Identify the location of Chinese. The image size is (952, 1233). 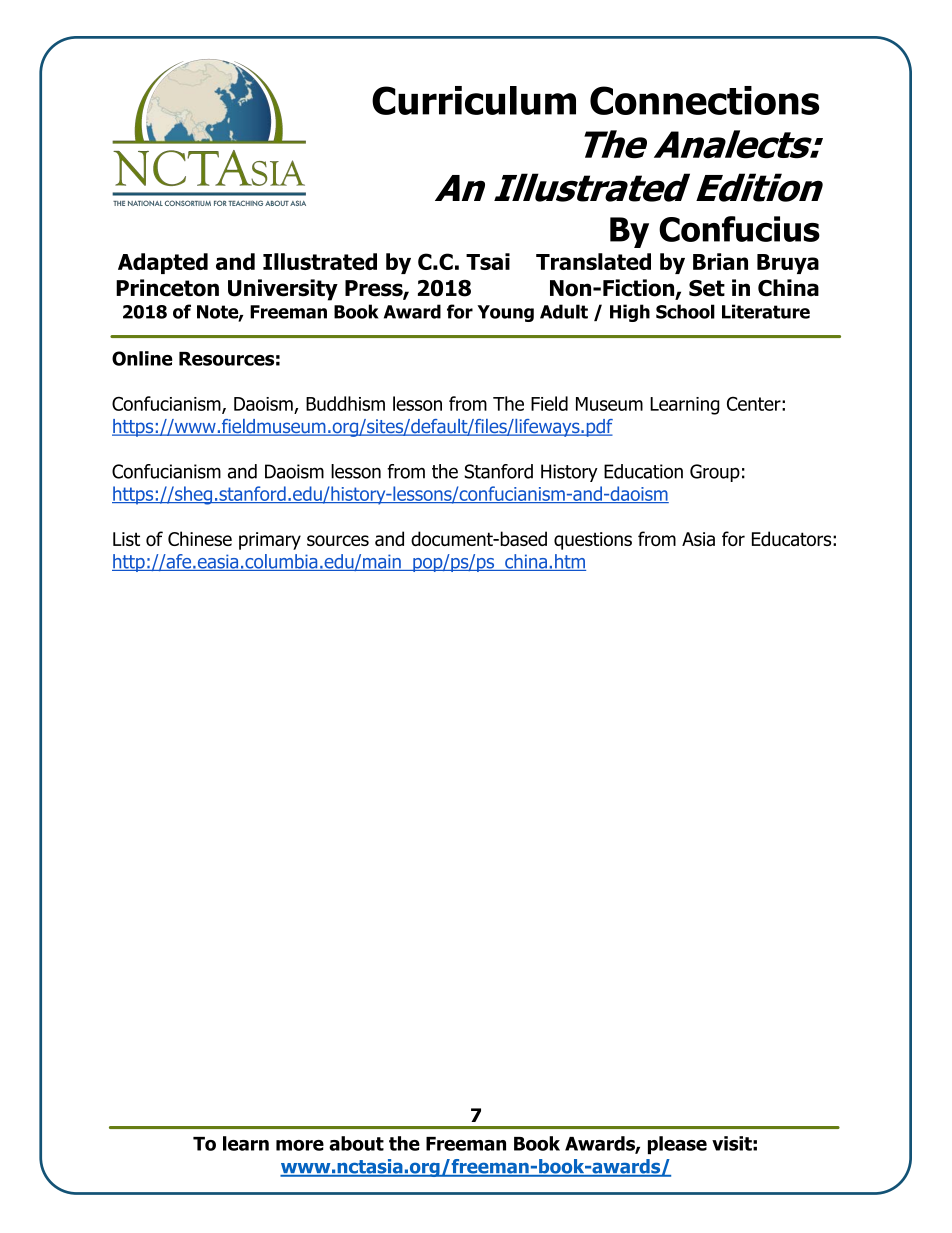
(200, 538).
